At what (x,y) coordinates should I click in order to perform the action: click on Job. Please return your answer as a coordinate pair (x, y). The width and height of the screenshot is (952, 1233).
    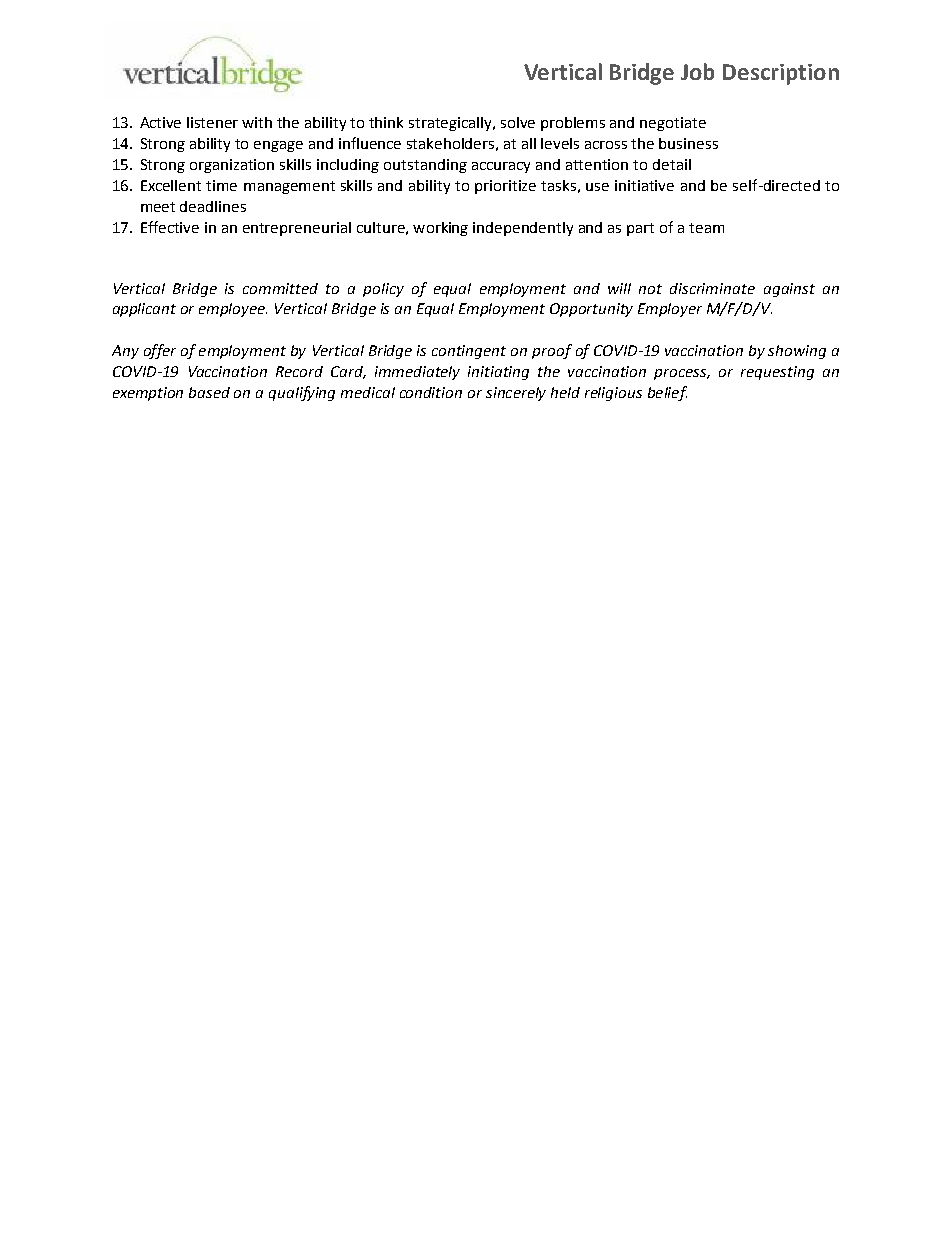
    Looking at the image, I should click on (697, 71).
